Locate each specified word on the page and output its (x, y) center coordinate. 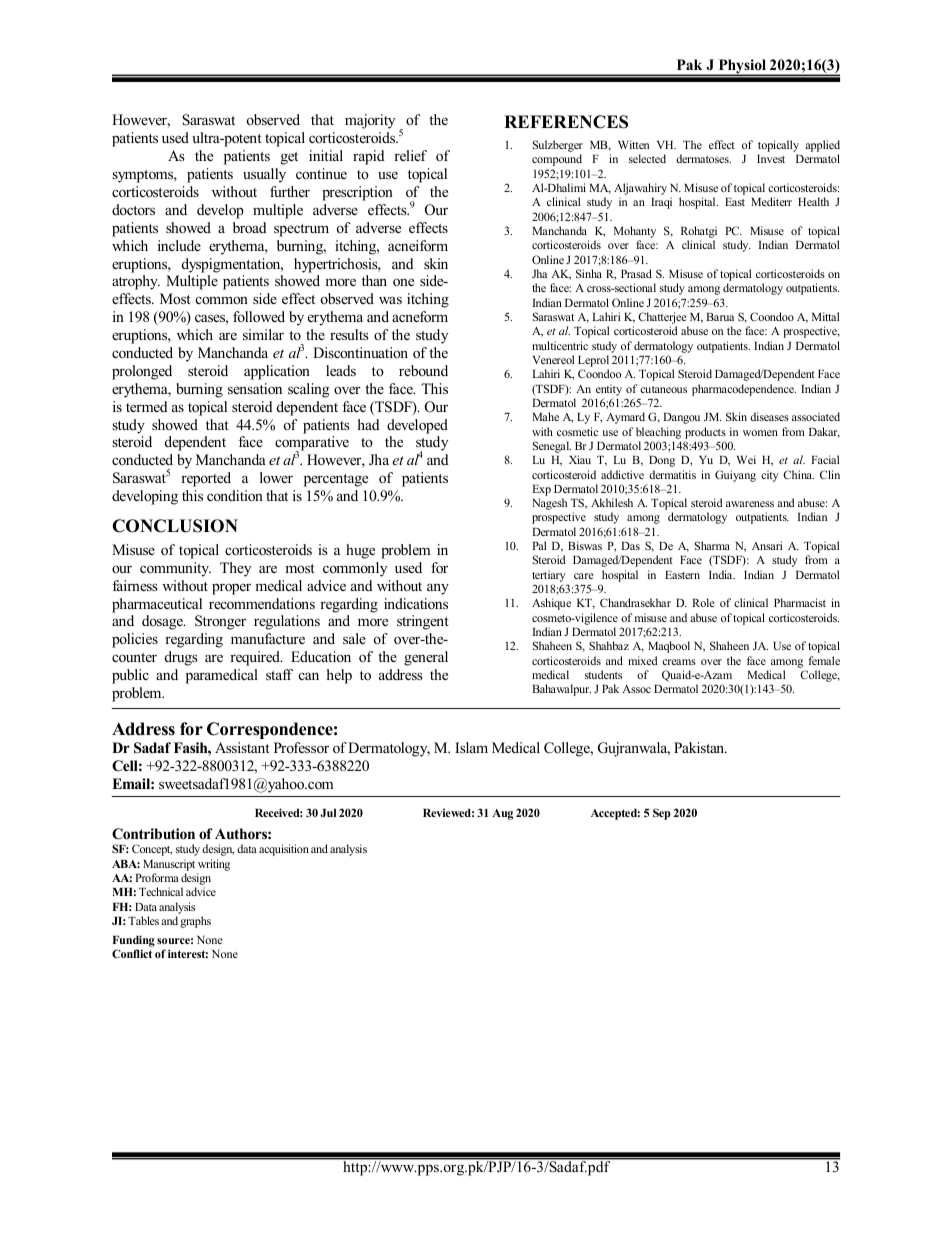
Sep (662, 814)
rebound (423, 370)
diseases (769, 416)
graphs (195, 922)
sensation (255, 388)
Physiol (742, 67)
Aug (502, 814)
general (426, 658)
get (289, 158)
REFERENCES (566, 122)
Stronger (220, 622)
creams (679, 662)
